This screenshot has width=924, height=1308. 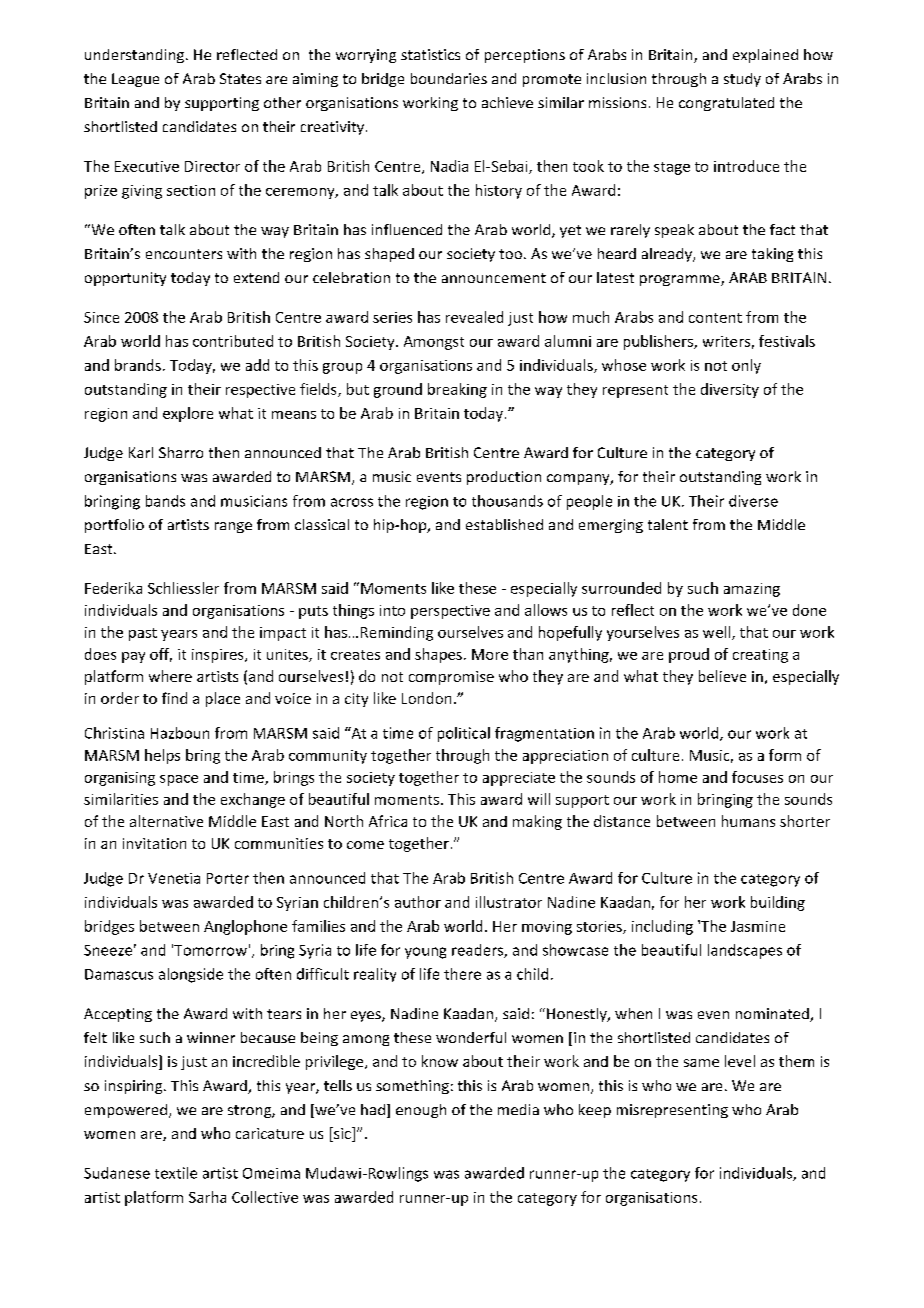 I want to click on young, so click(x=425, y=953).
